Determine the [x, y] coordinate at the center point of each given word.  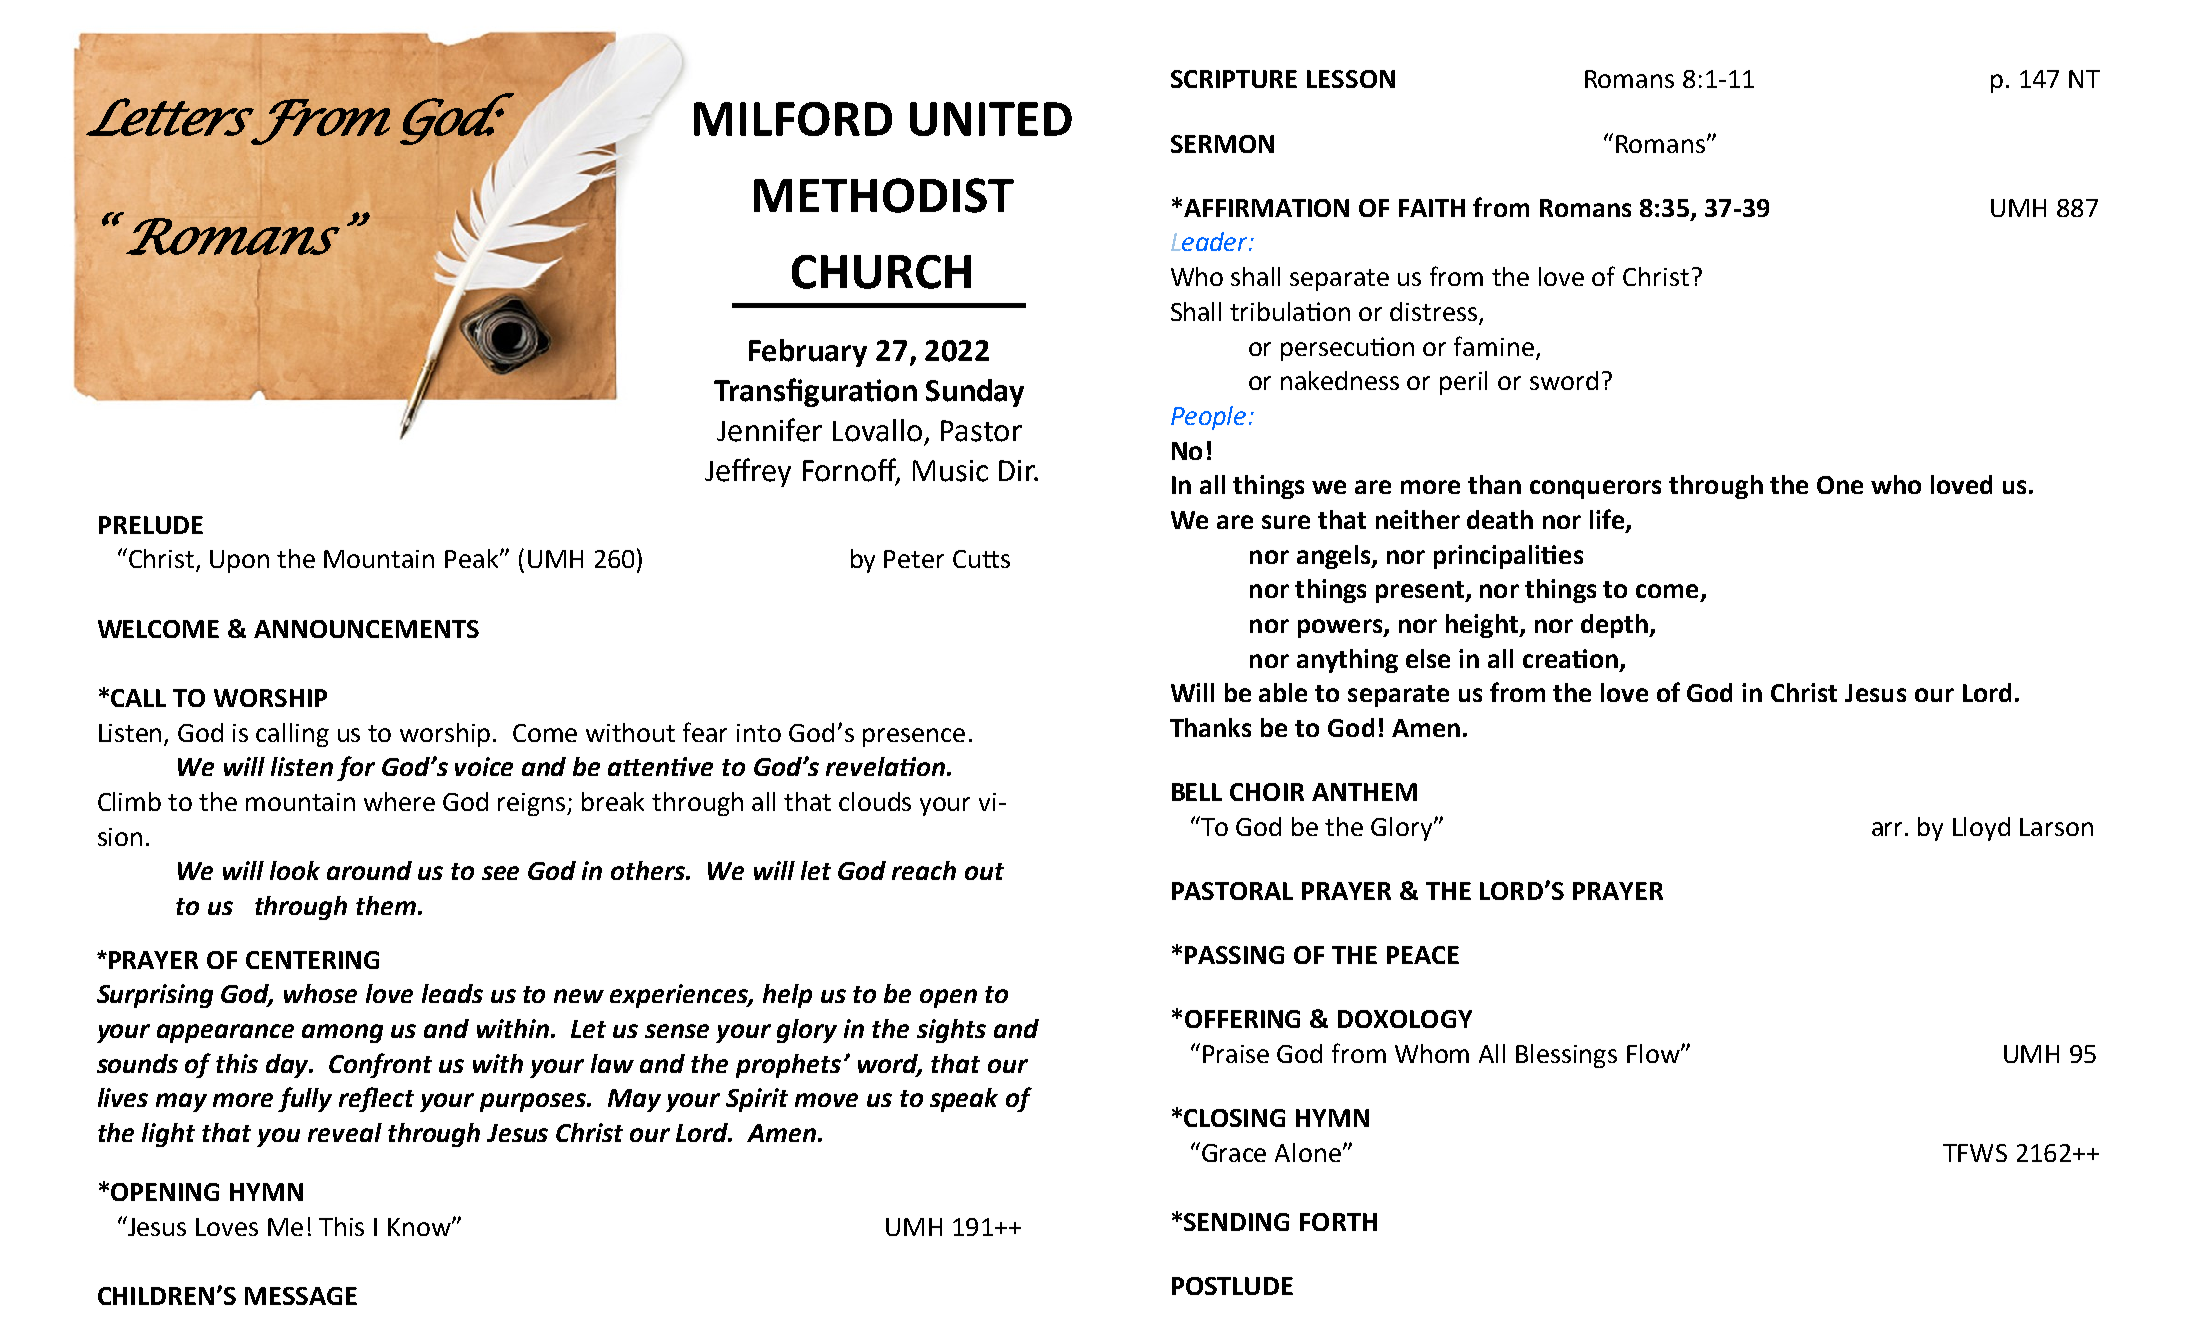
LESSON [1351, 79]
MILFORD [793, 119]
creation [1570, 658]
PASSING [1234, 955]
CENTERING [312, 960]
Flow [1654, 1053]
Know [420, 1227]
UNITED [991, 119]
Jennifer [769, 430]
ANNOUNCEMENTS [366, 629]
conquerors [1595, 489]
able [1283, 692]
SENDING [1236, 1222]
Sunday [975, 393]
